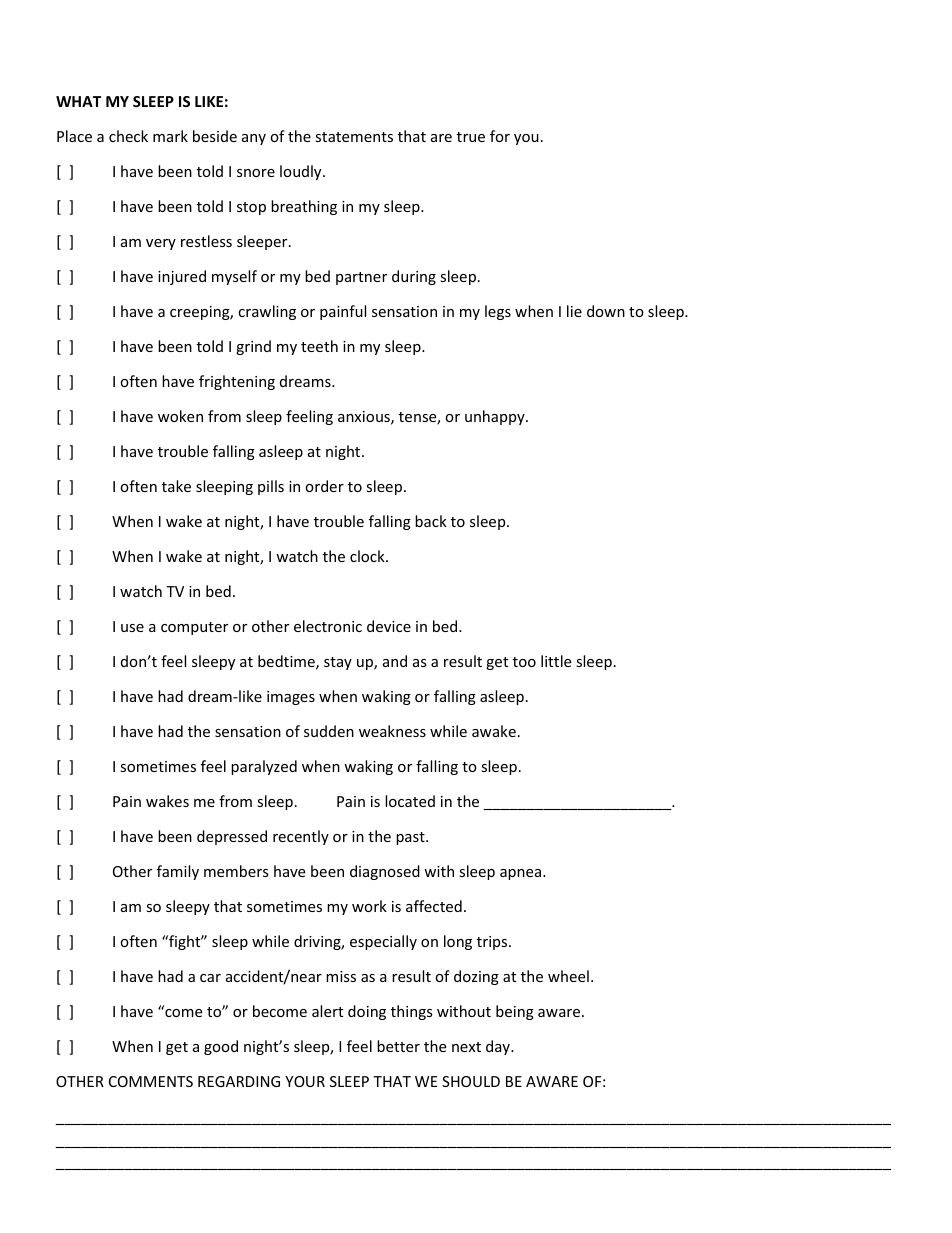 The height and width of the document is (1233, 952). Describe the element at coordinates (151, 1081) in the document. I see `COMMENTS` at that location.
